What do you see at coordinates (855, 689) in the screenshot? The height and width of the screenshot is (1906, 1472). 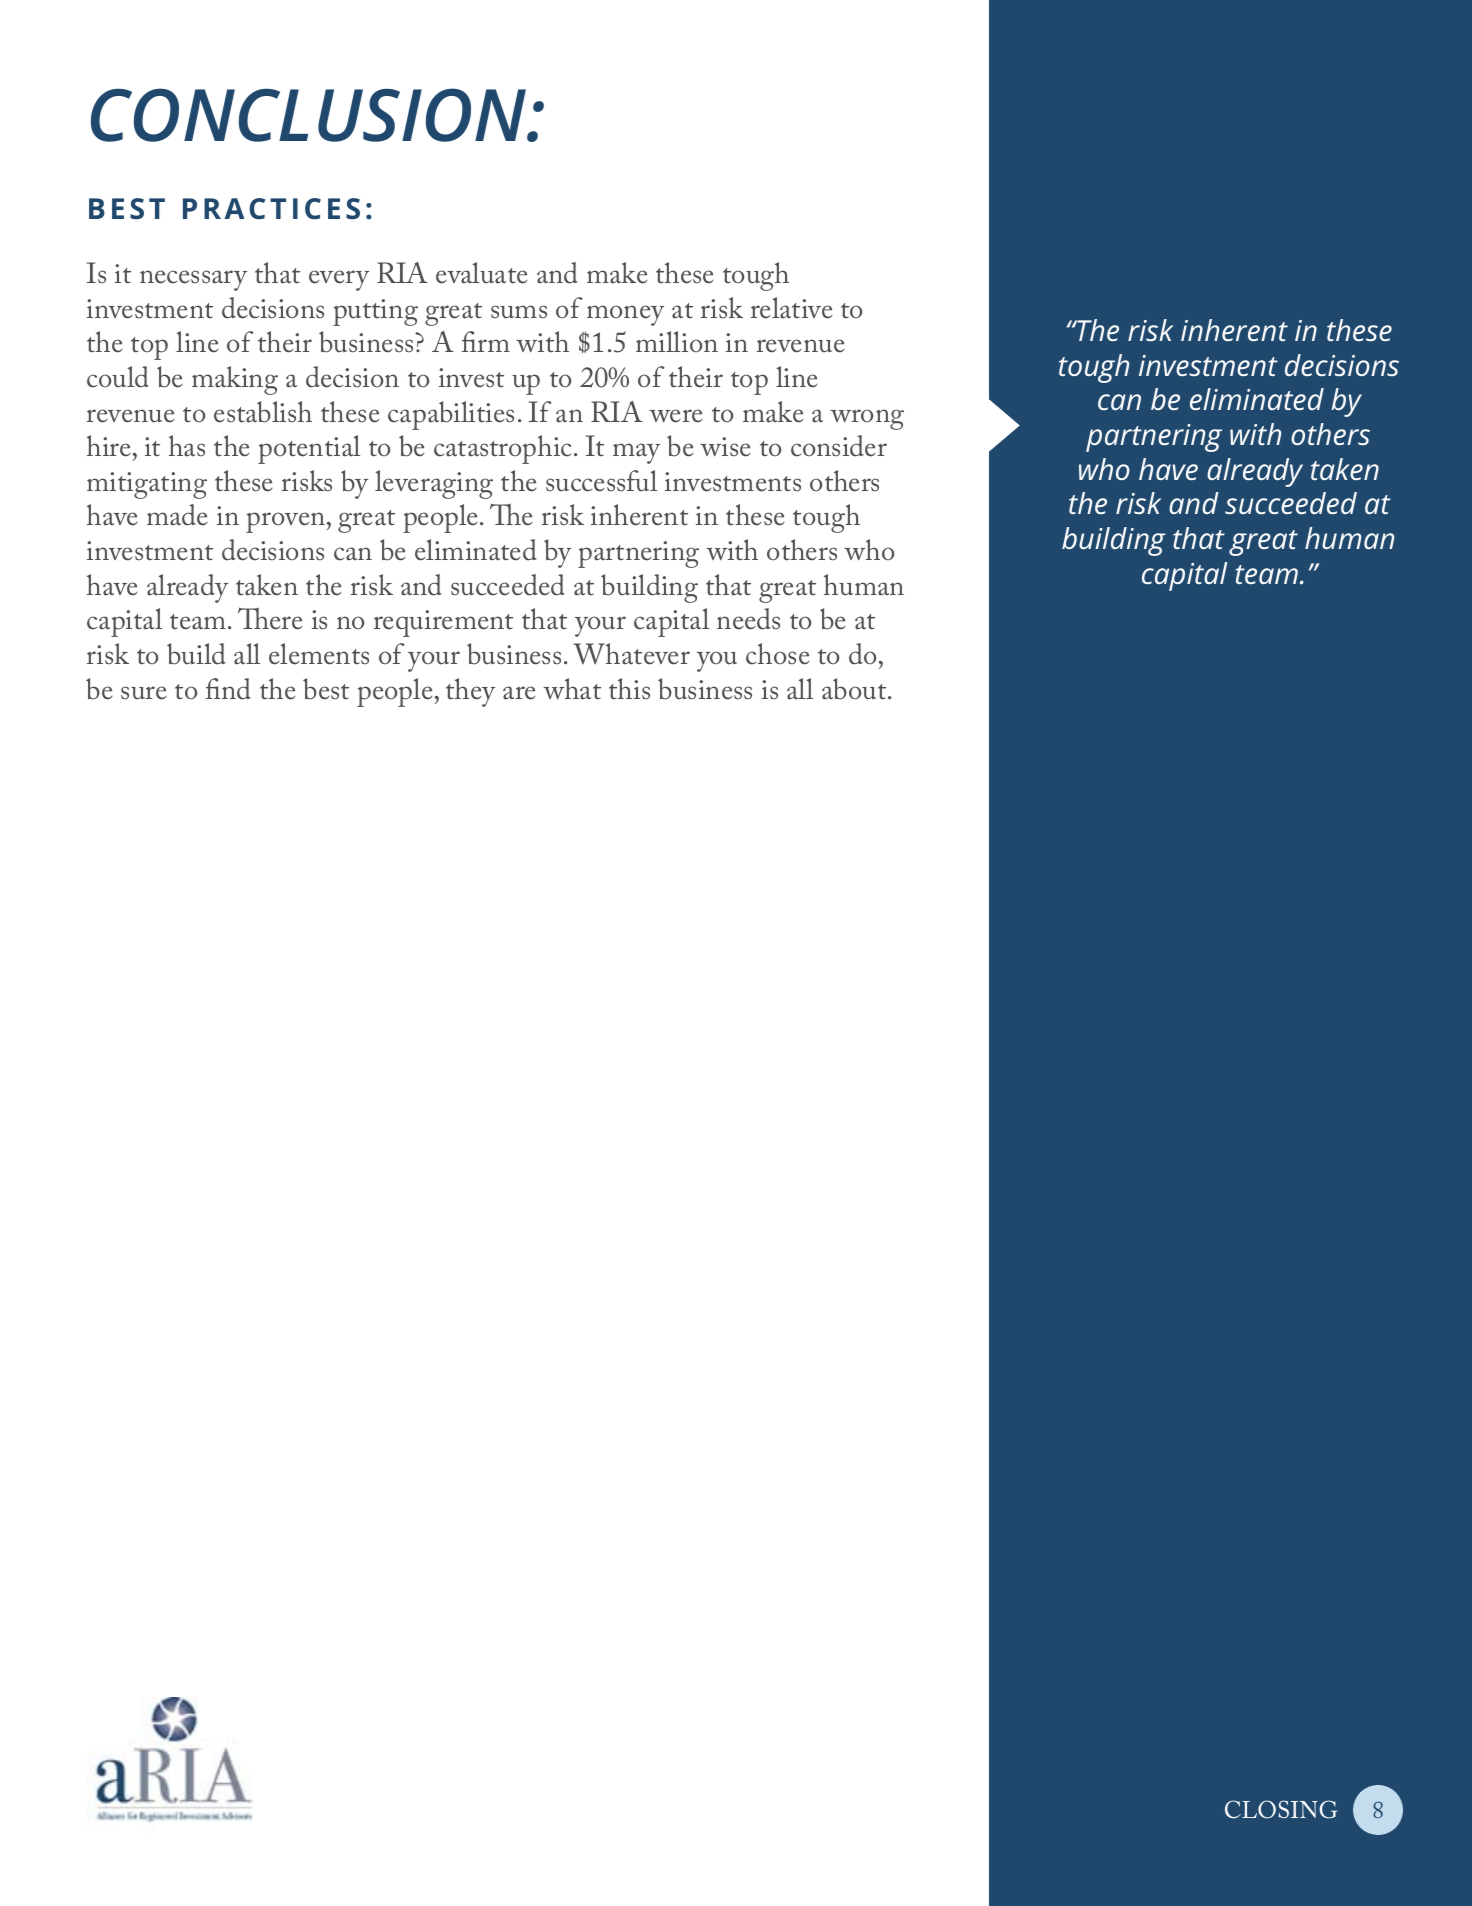 I see `about` at bounding box center [855, 689].
